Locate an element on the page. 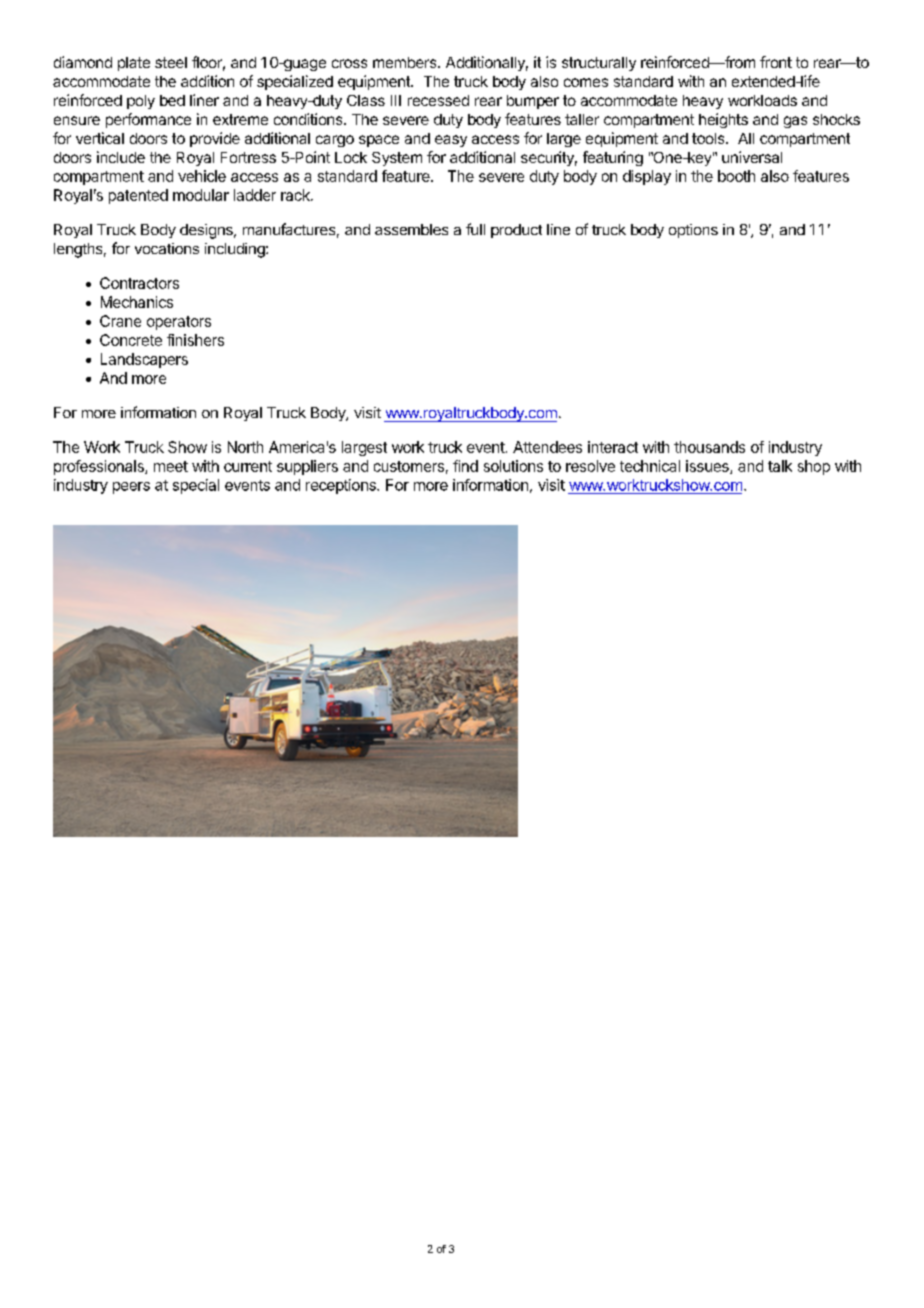 The image size is (924, 1308). front is located at coordinates (776, 62).
